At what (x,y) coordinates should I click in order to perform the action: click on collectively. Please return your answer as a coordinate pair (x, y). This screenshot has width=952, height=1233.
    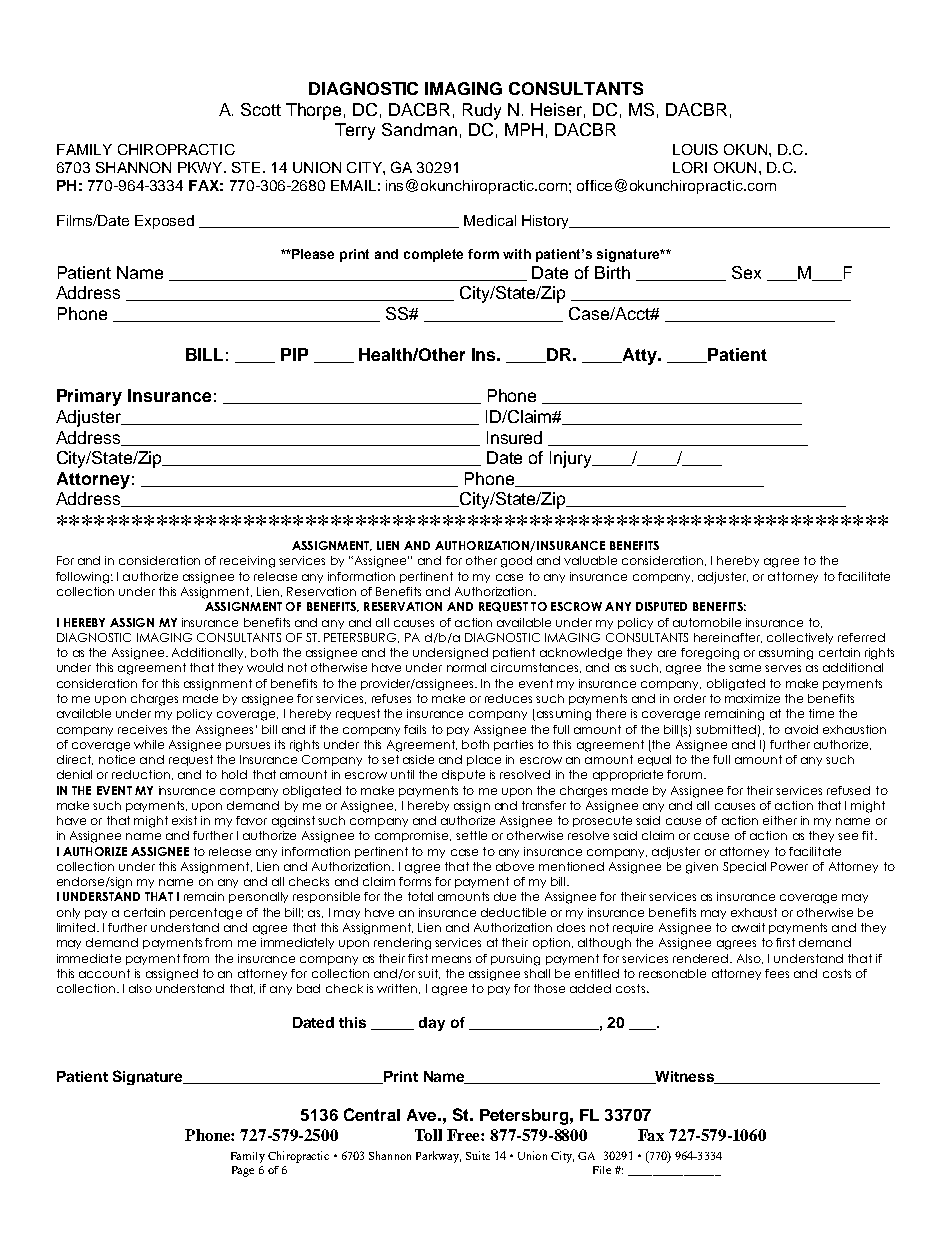
    Looking at the image, I should click on (800, 638).
